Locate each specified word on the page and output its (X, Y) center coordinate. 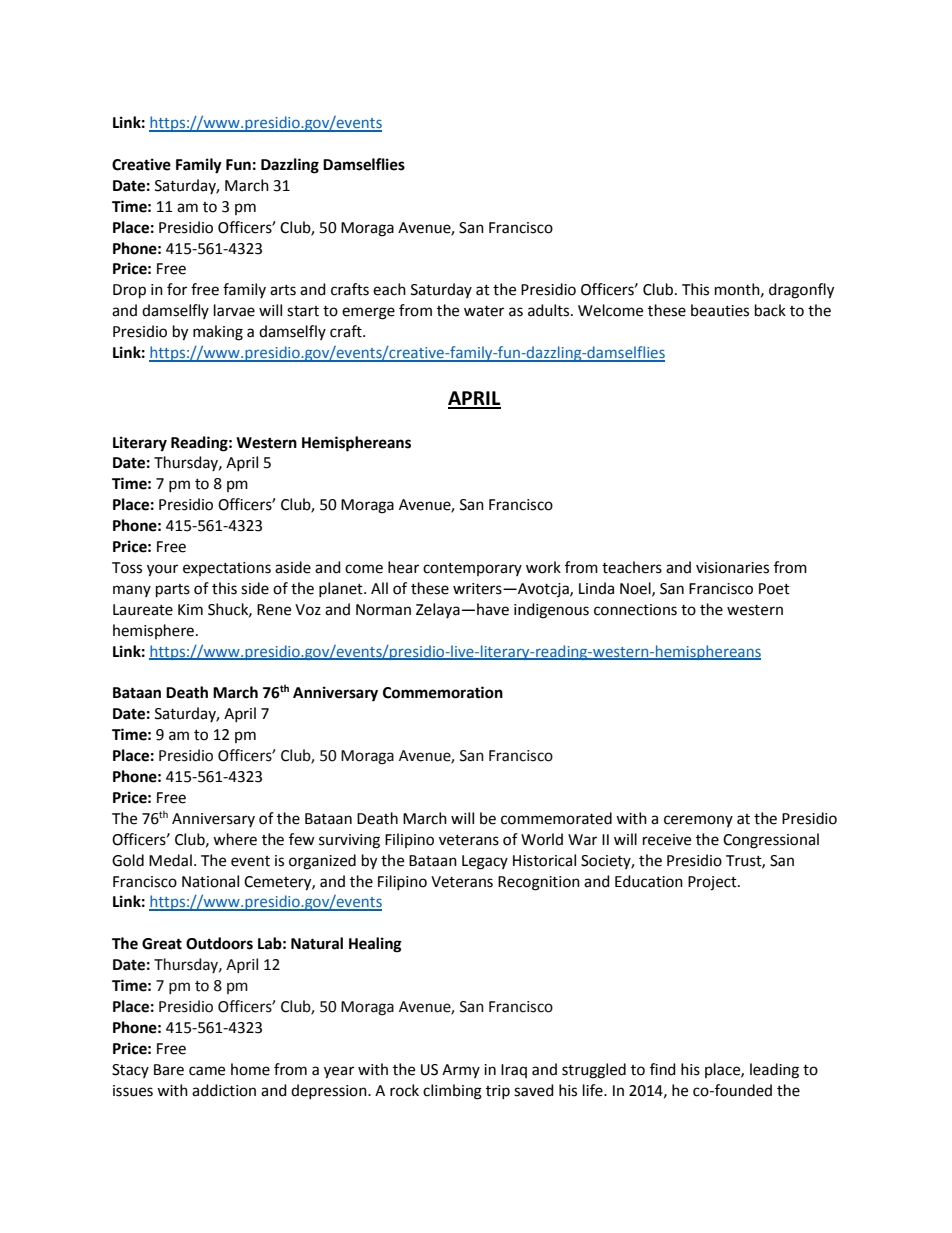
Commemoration (443, 692)
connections (635, 610)
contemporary (472, 569)
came (207, 1071)
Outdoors (219, 943)
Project (713, 883)
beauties (720, 310)
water (484, 311)
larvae (234, 310)
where (235, 839)
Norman (383, 610)
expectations (227, 569)
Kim (190, 609)
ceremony (698, 821)
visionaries (732, 568)
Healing (375, 945)
